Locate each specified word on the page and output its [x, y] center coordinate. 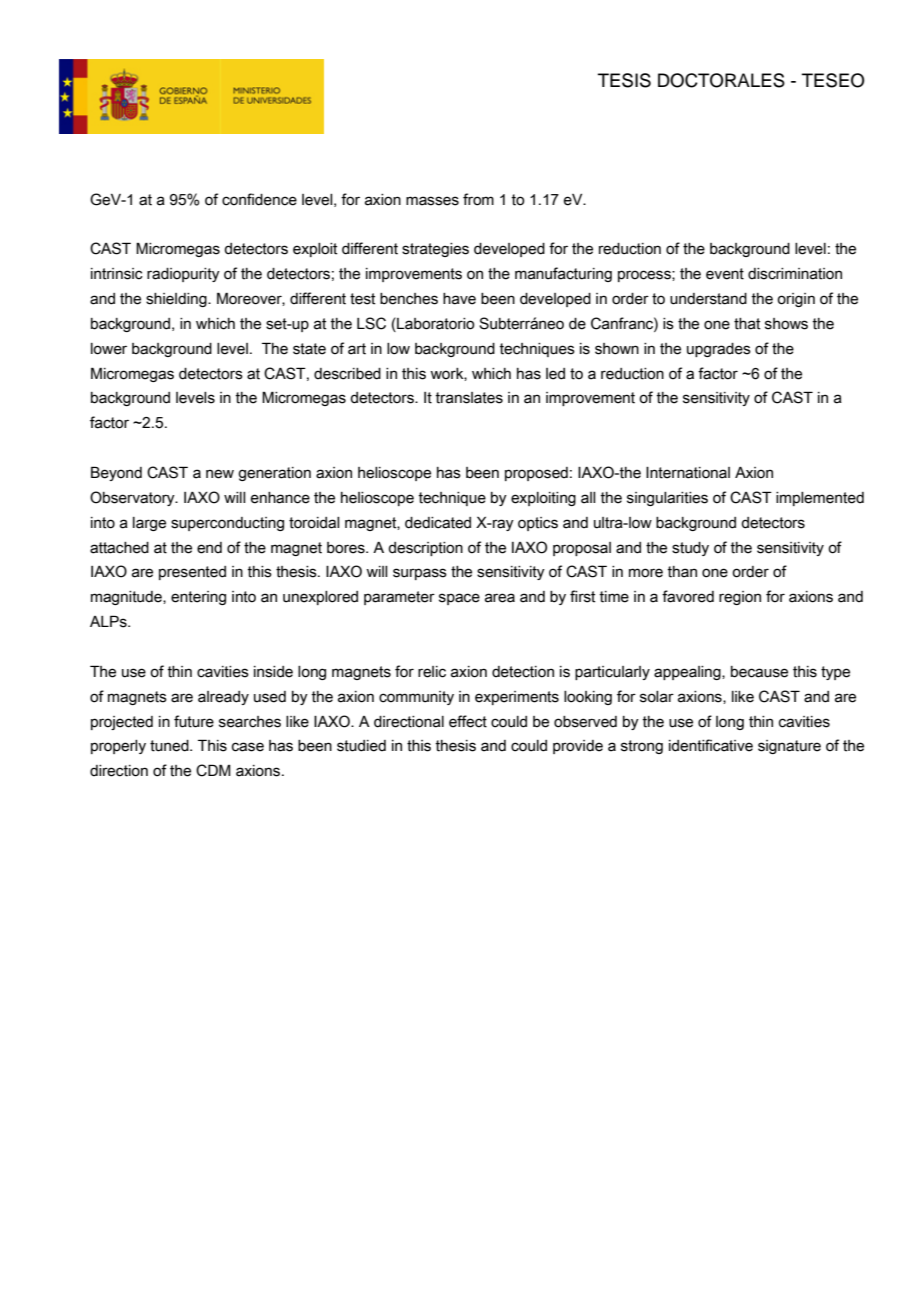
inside [273, 672]
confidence [259, 199]
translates [469, 398]
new [220, 474]
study [690, 549]
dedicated [438, 523]
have [459, 299]
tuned [170, 746]
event [725, 274]
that [747, 324]
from [478, 199]
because [759, 672]
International [688, 473]
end [209, 548]
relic [432, 672]
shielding [177, 300]
